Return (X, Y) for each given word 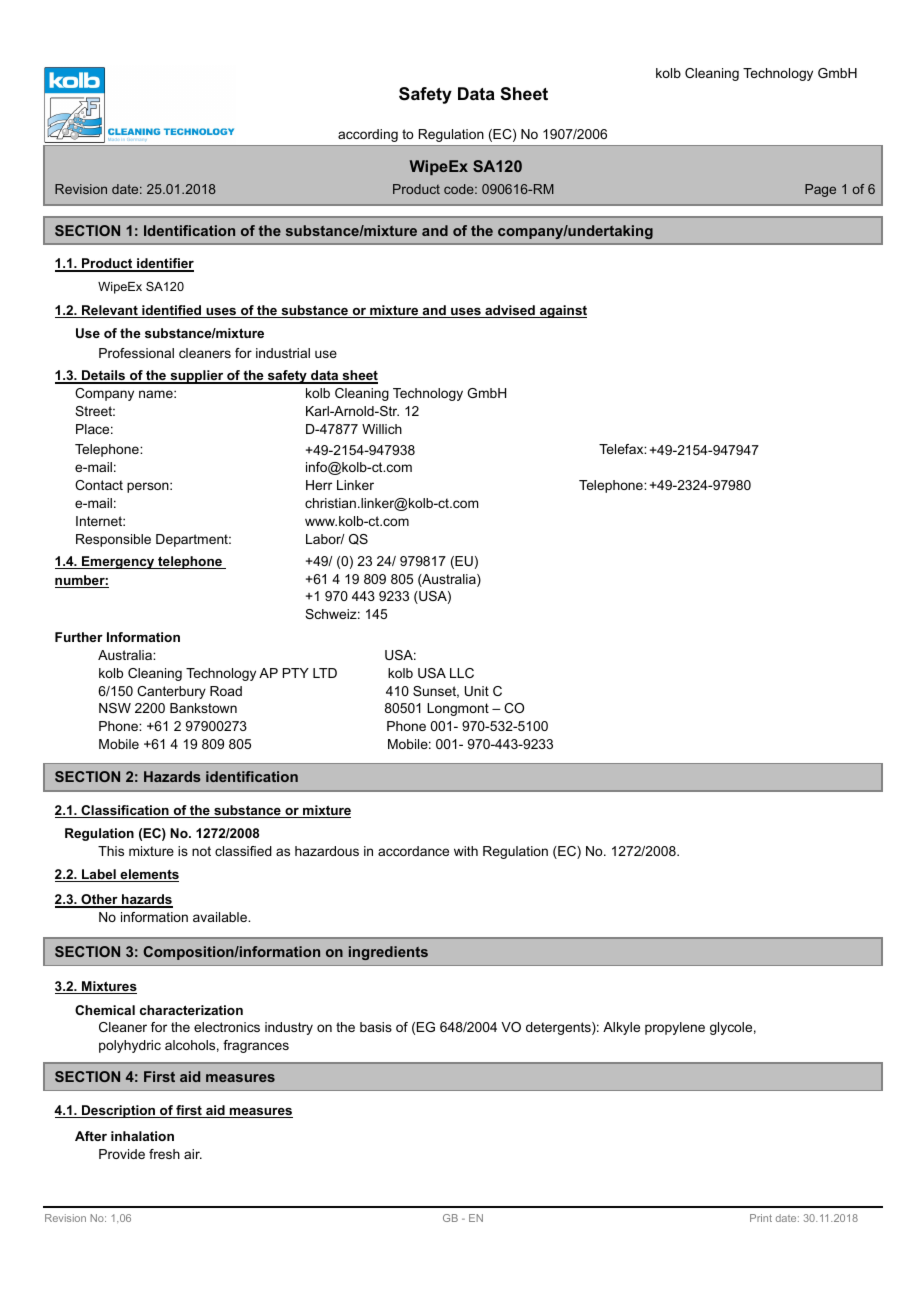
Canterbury (171, 692)
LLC (462, 673)
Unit (477, 691)
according (368, 135)
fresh (164, 1154)
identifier (164, 264)
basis (376, 1027)
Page (820, 190)
